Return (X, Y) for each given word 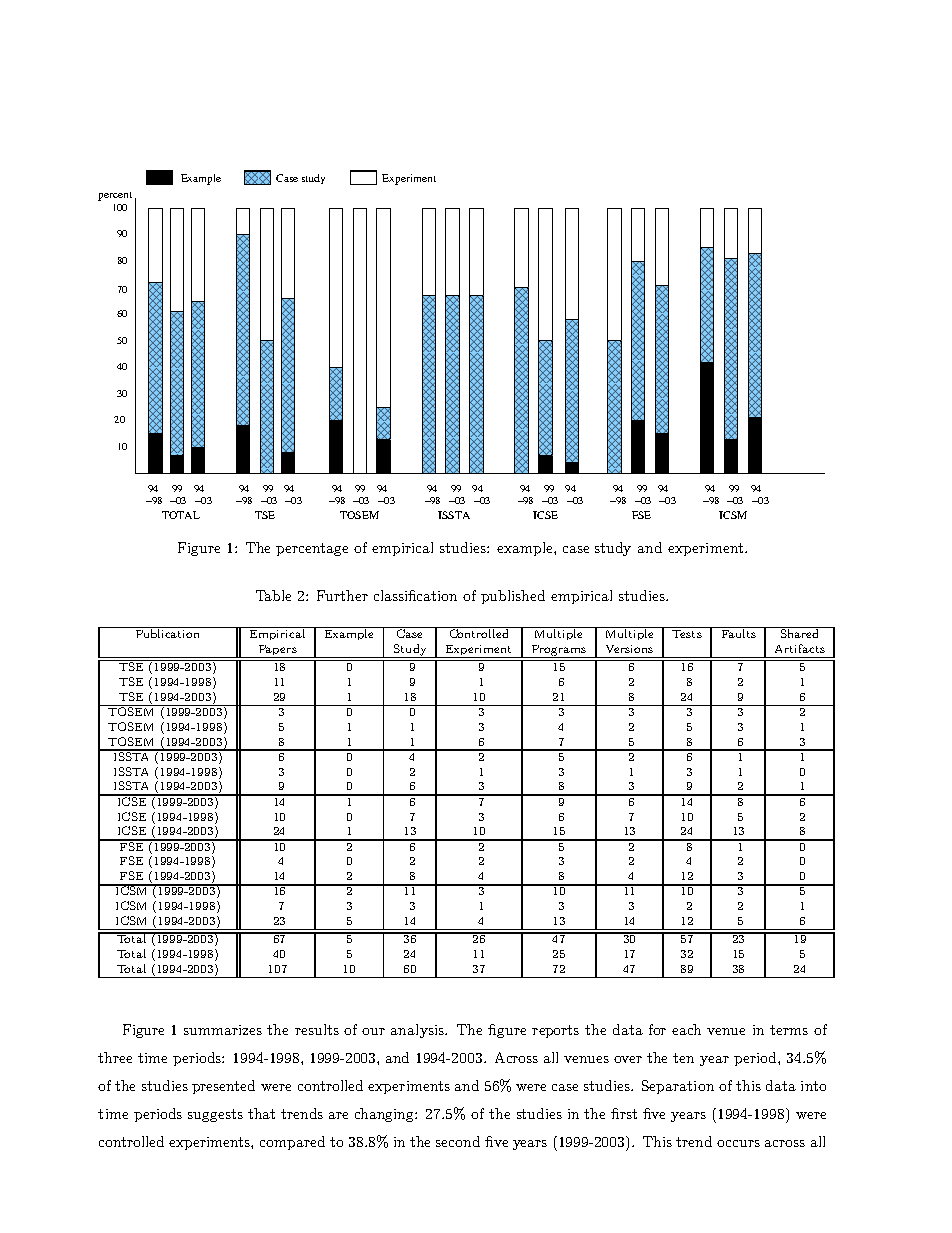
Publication (168, 632)
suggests (215, 1115)
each (686, 1029)
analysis (418, 1031)
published (513, 597)
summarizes (223, 1030)
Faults (738, 632)
